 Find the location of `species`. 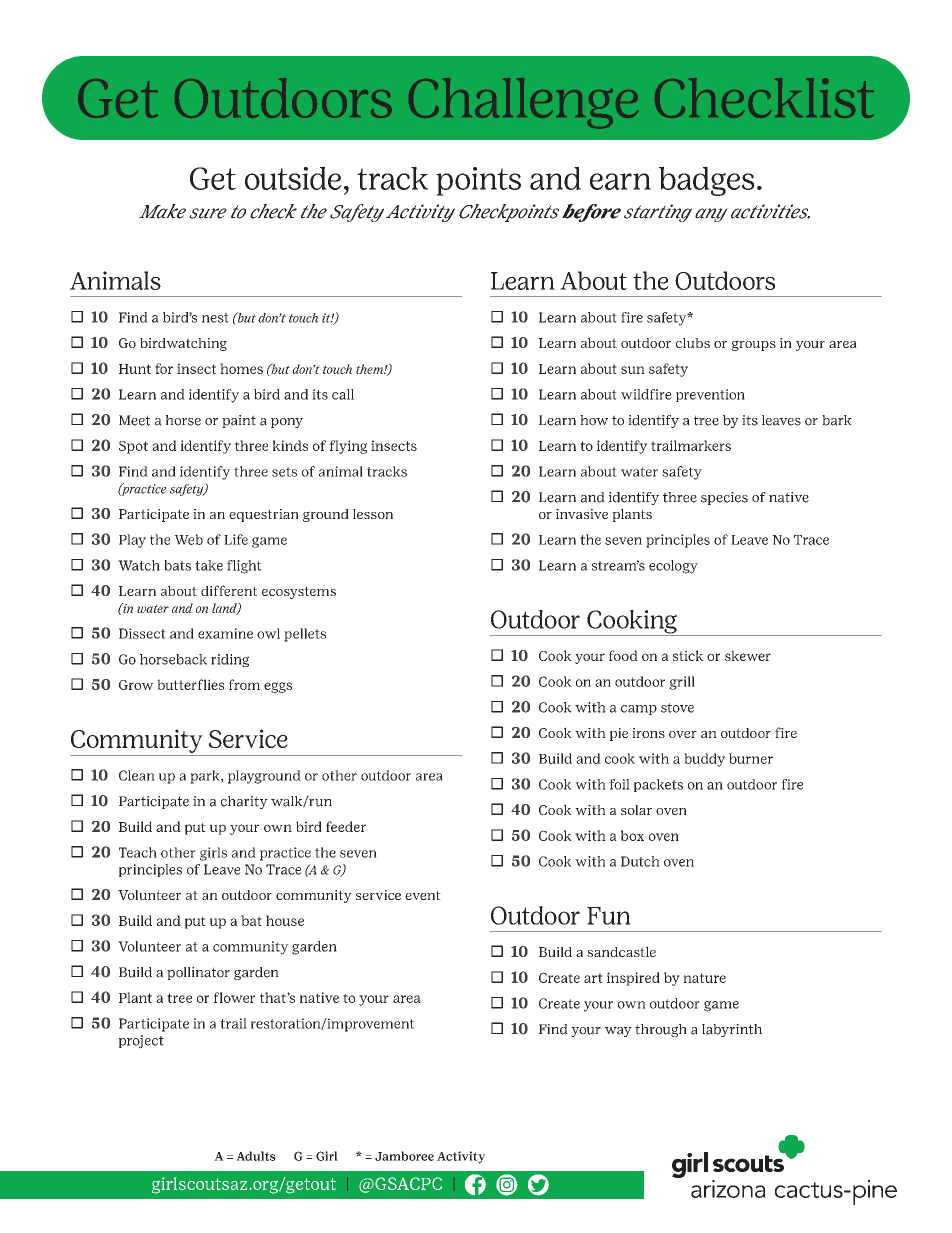

species is located at coordinates (724, 498).
